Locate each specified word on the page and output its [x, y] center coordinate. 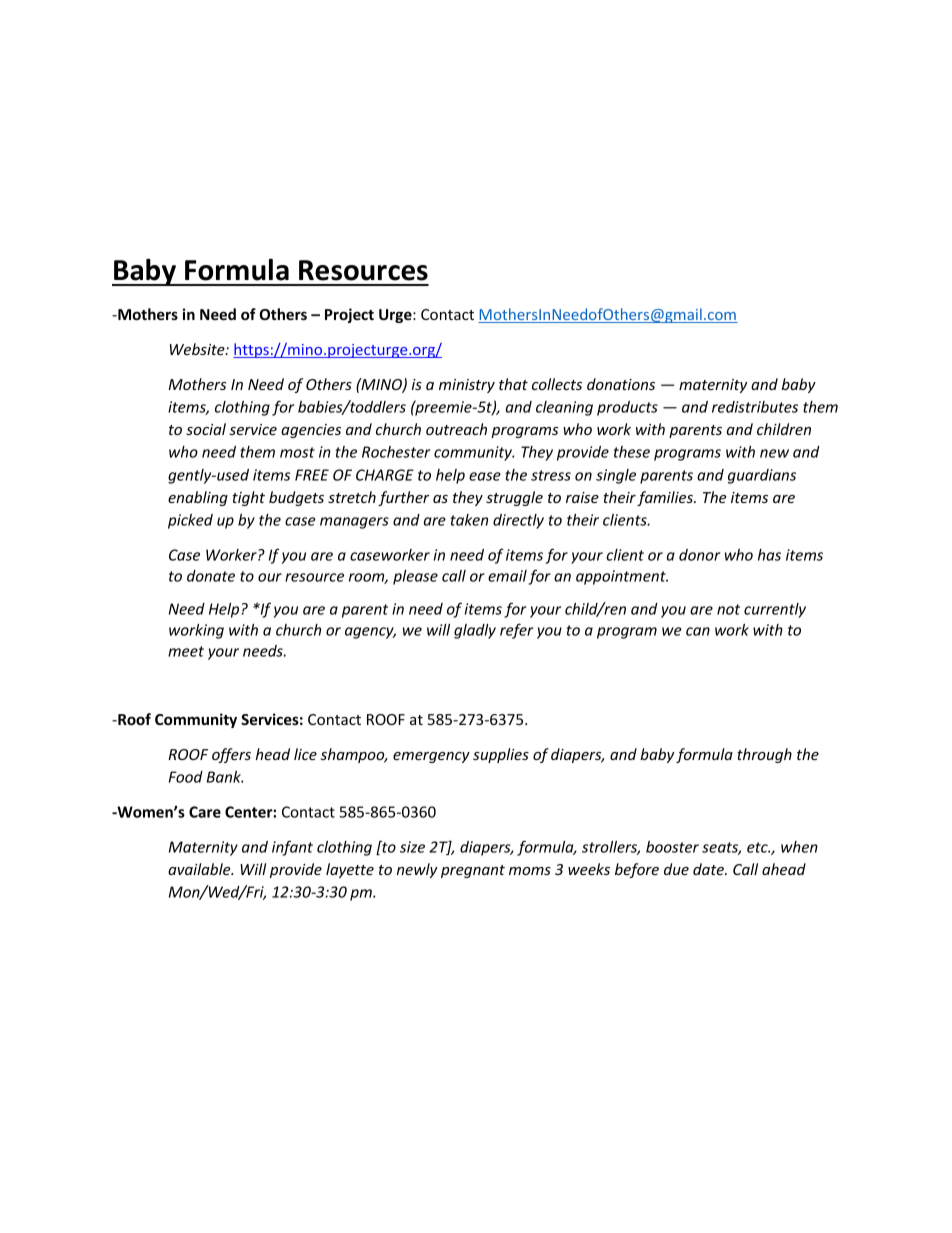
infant [292, 848]
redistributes [755, 407]
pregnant [473, 871]
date [709, 869]
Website [198, 349]
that [513, 384]
